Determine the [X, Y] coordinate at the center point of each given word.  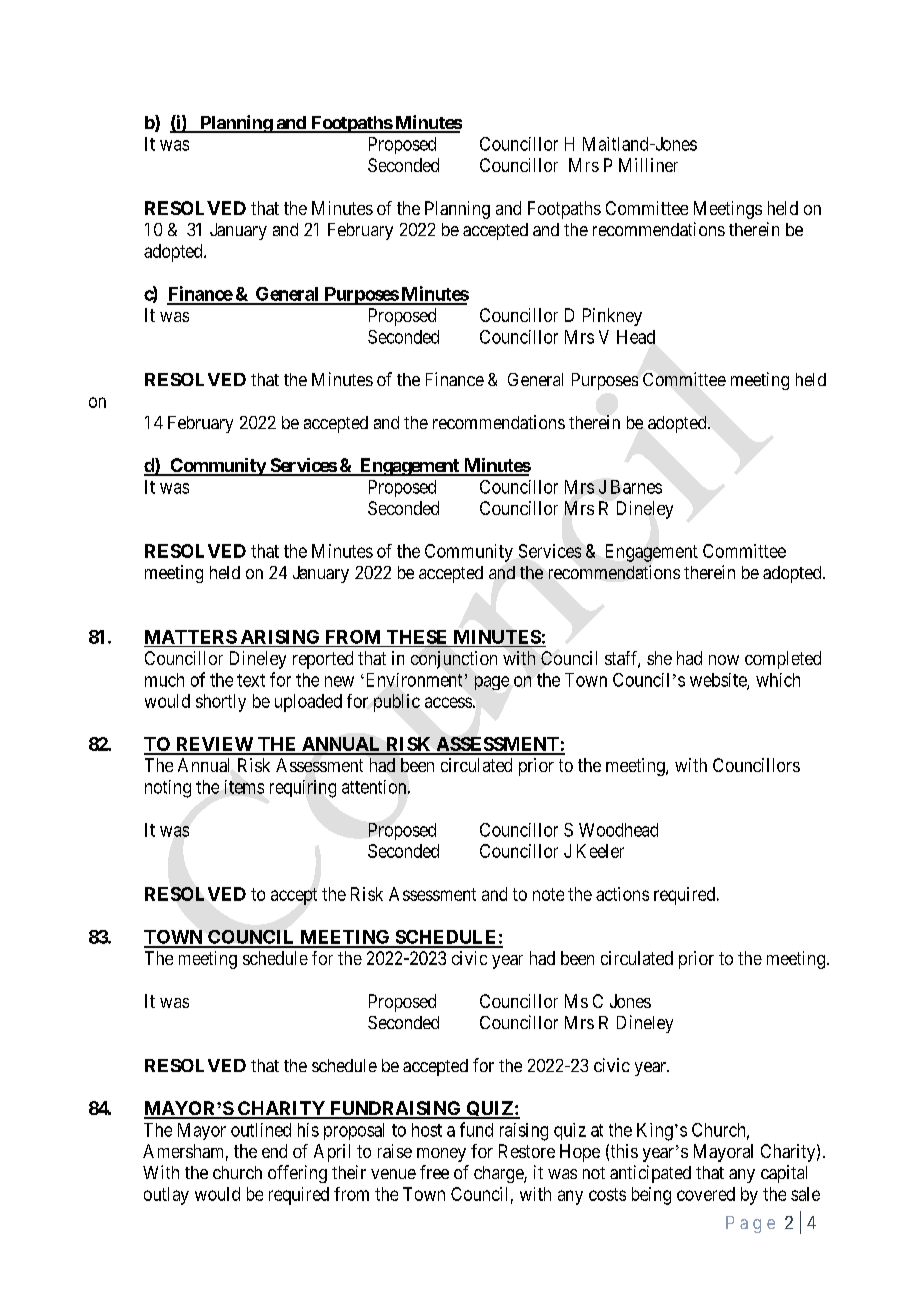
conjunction [454, 660]
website [719, 681]
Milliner [648, 165]
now [724, 660]
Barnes [636, 487]
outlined [261, 1130]
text [251, 680]
